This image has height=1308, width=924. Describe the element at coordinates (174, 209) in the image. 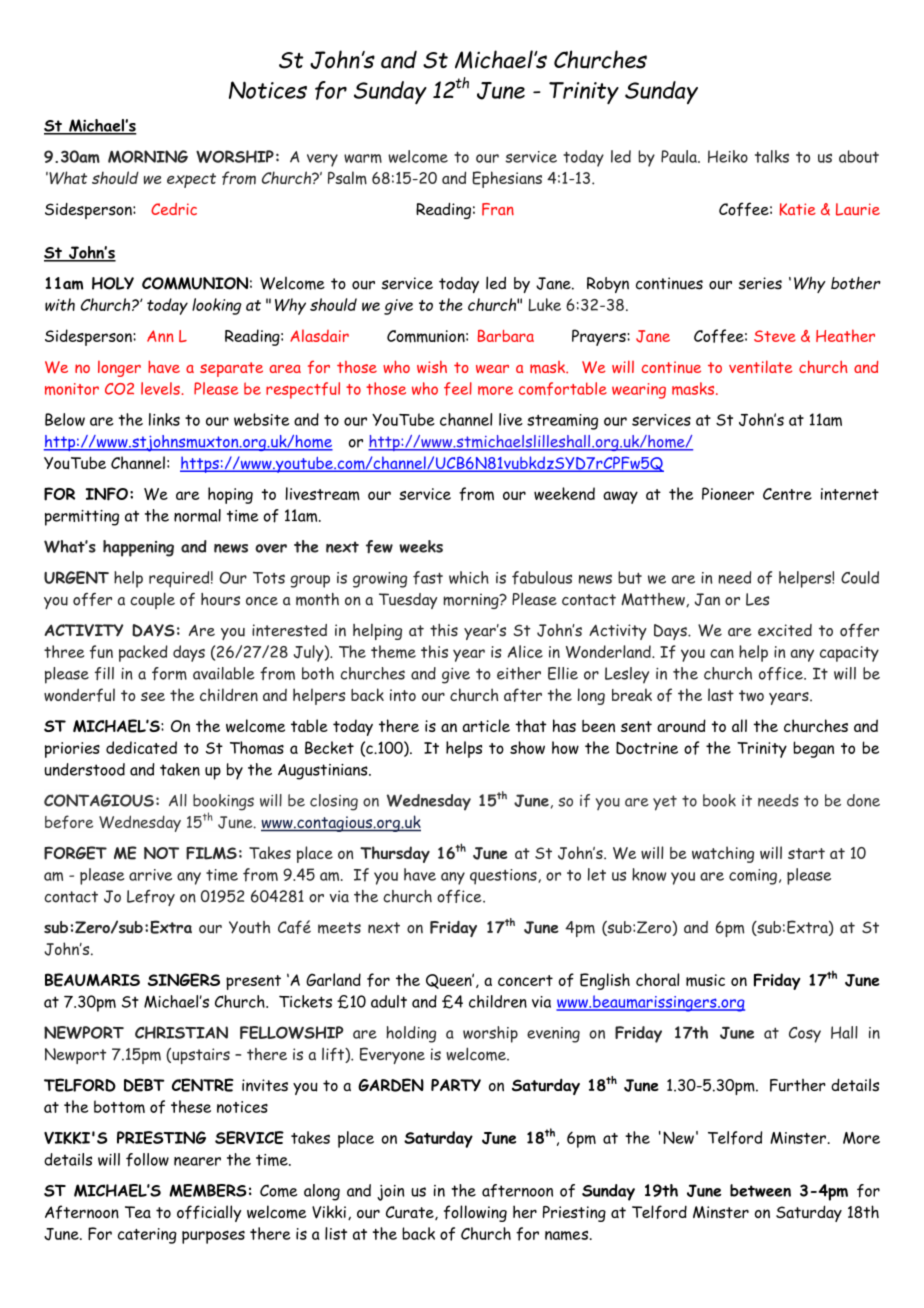

I see `Cedric` at that location.
